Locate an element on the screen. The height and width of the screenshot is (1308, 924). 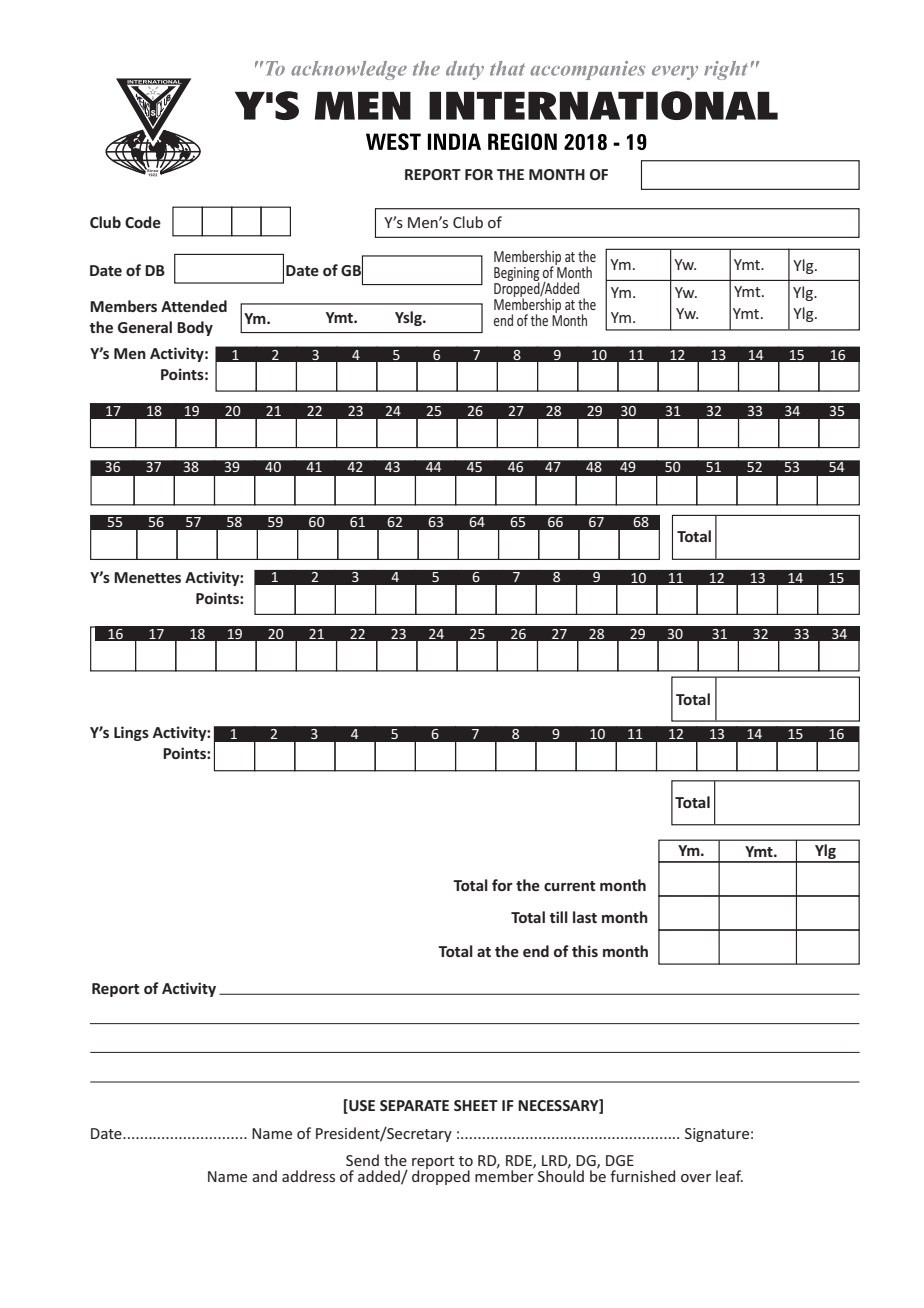
Attended is located at coordinates (194, 306).
